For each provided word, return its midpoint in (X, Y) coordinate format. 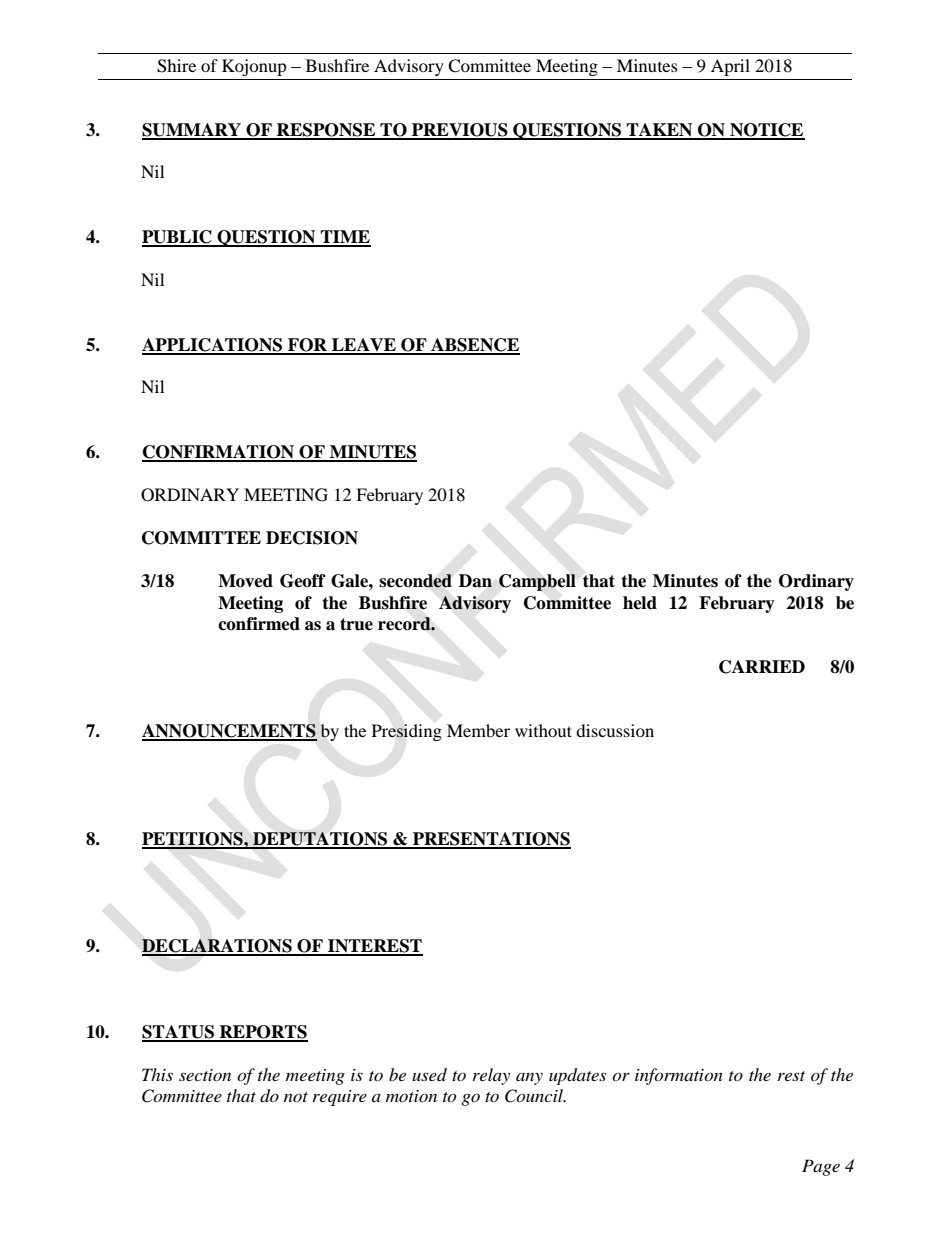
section (205, 1075)
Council (535, 1096)
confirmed (259, 624)
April (730, 67)
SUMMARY (192, 131)
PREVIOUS (460, 131)
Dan (475, 581)
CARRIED (762, 667)
